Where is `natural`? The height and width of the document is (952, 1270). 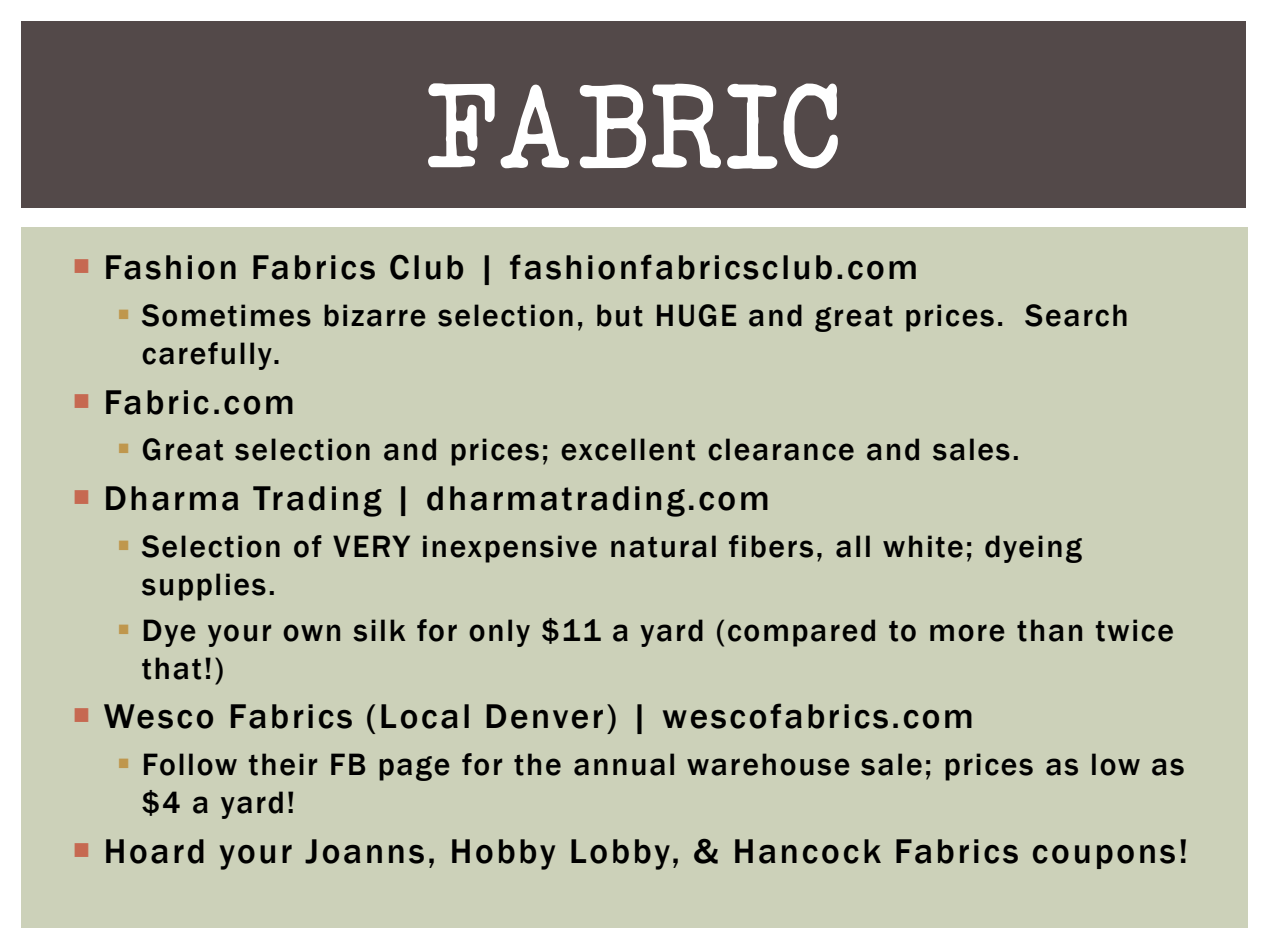 natural is located at coordinates (663, 546).
